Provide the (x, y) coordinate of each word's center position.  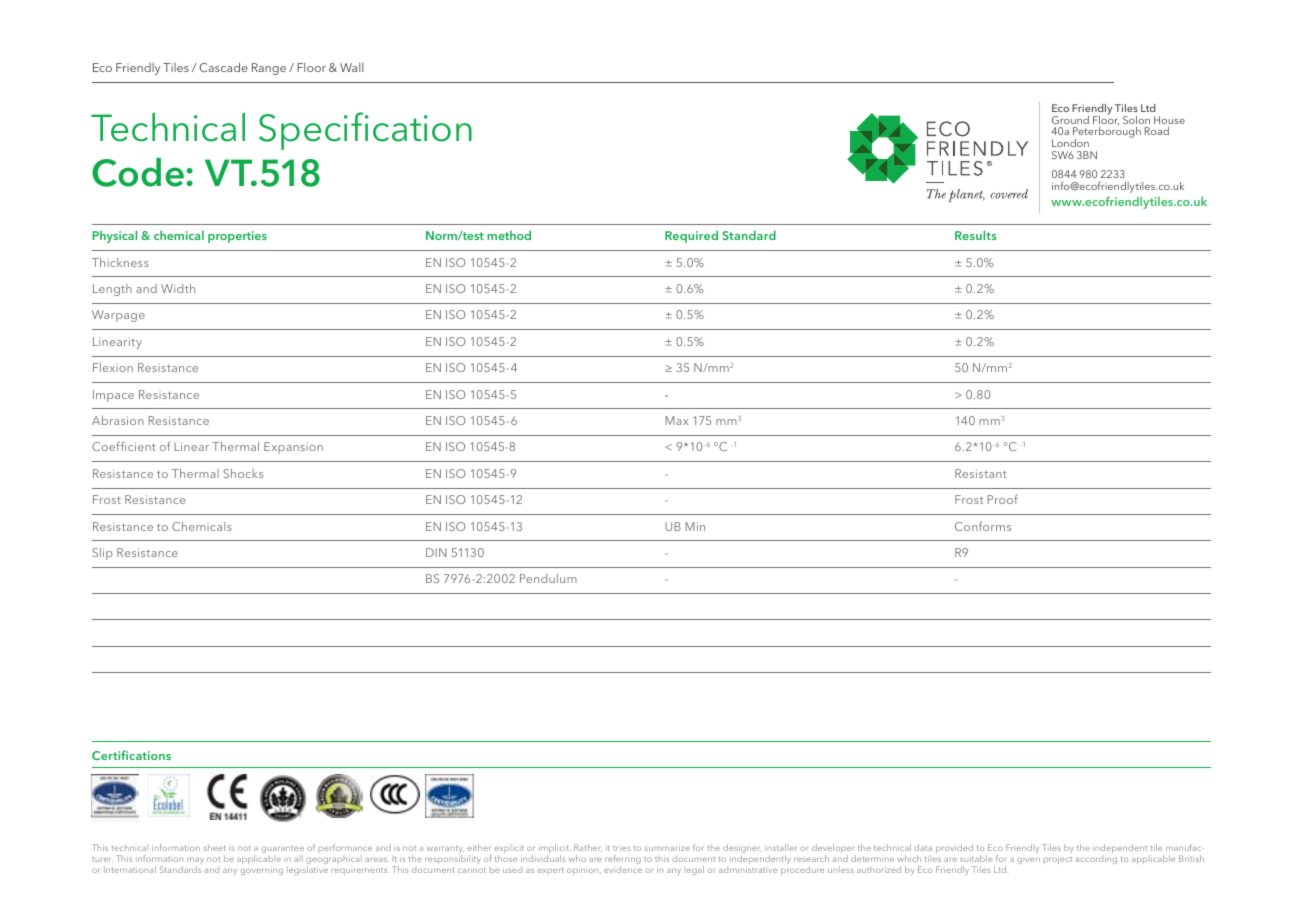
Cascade (223, 67)
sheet (215, 847)
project (1058, 860)
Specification (365, 131)
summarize (667, 848)
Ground (1070, 120)
